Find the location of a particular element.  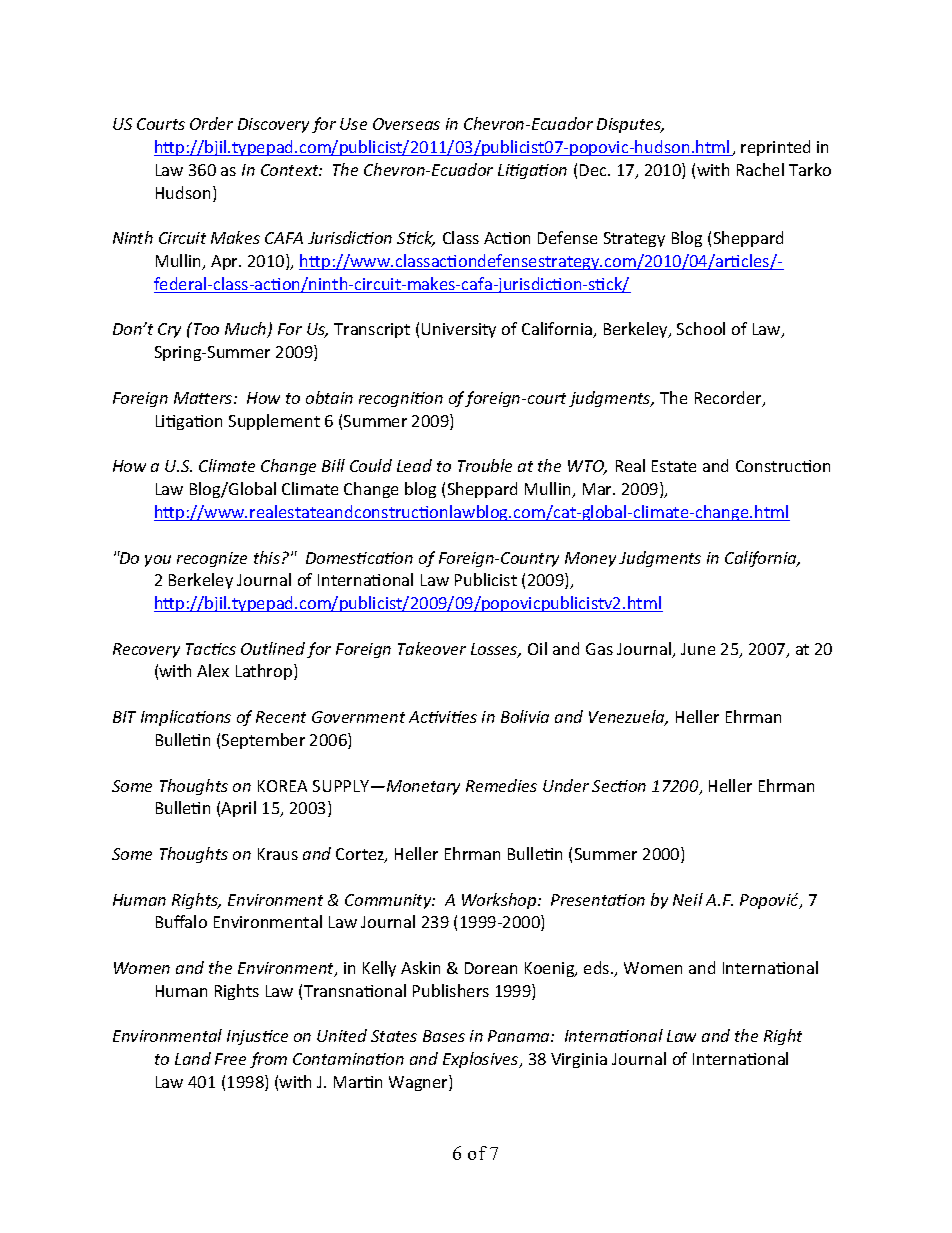

Virginia is located at coordinates (579, 1060).
